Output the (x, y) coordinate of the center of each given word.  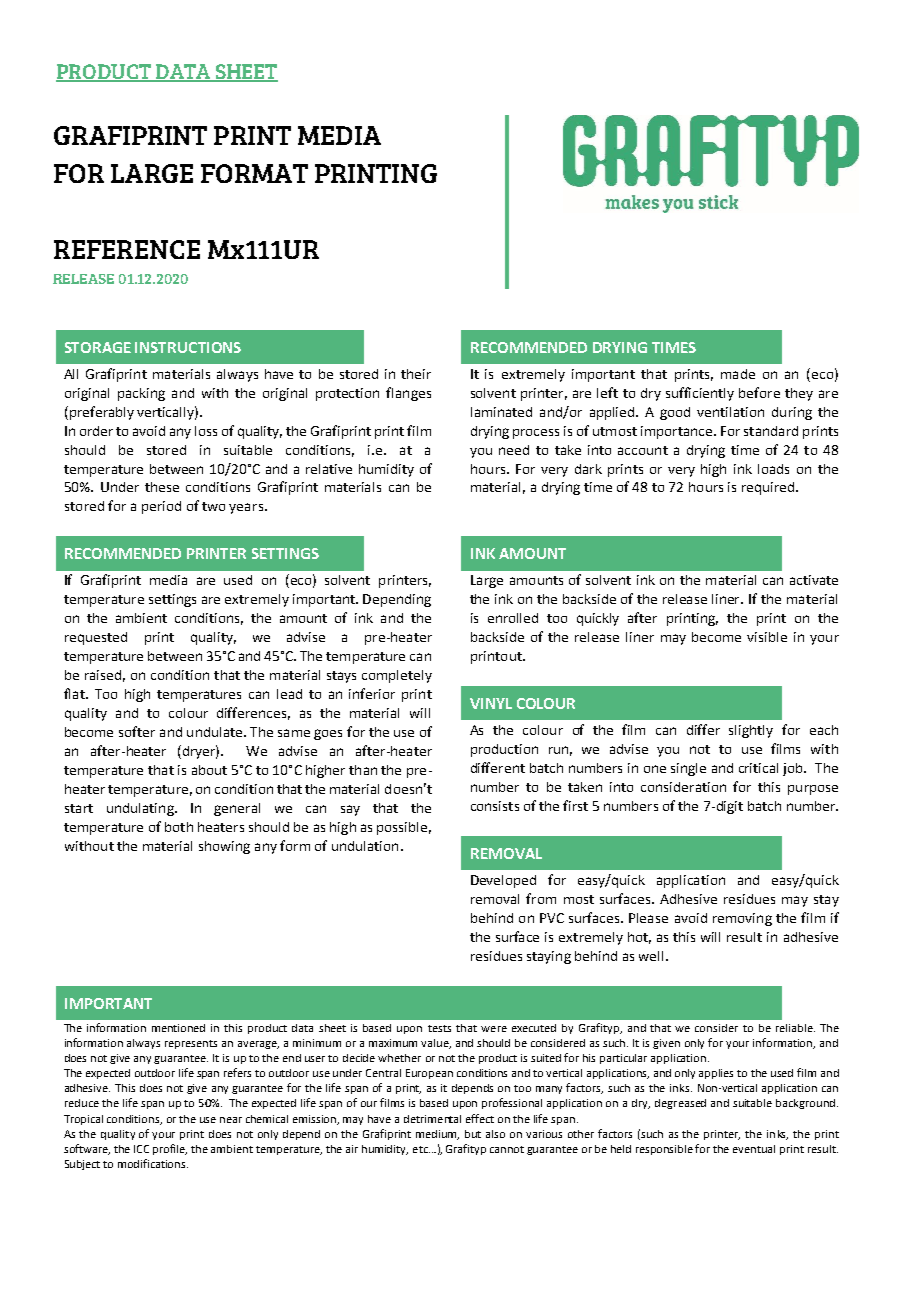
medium (437, 1135)
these (162, 487)
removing (742, 919)
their (416, 374)
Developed (503, 881)
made (738, 374)
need (514, 450)
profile (170, 1149)
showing (224, 847)
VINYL (491, 703)
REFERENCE (127, 249)
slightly (751, 731)
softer (137, 731)
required (768, 488)
